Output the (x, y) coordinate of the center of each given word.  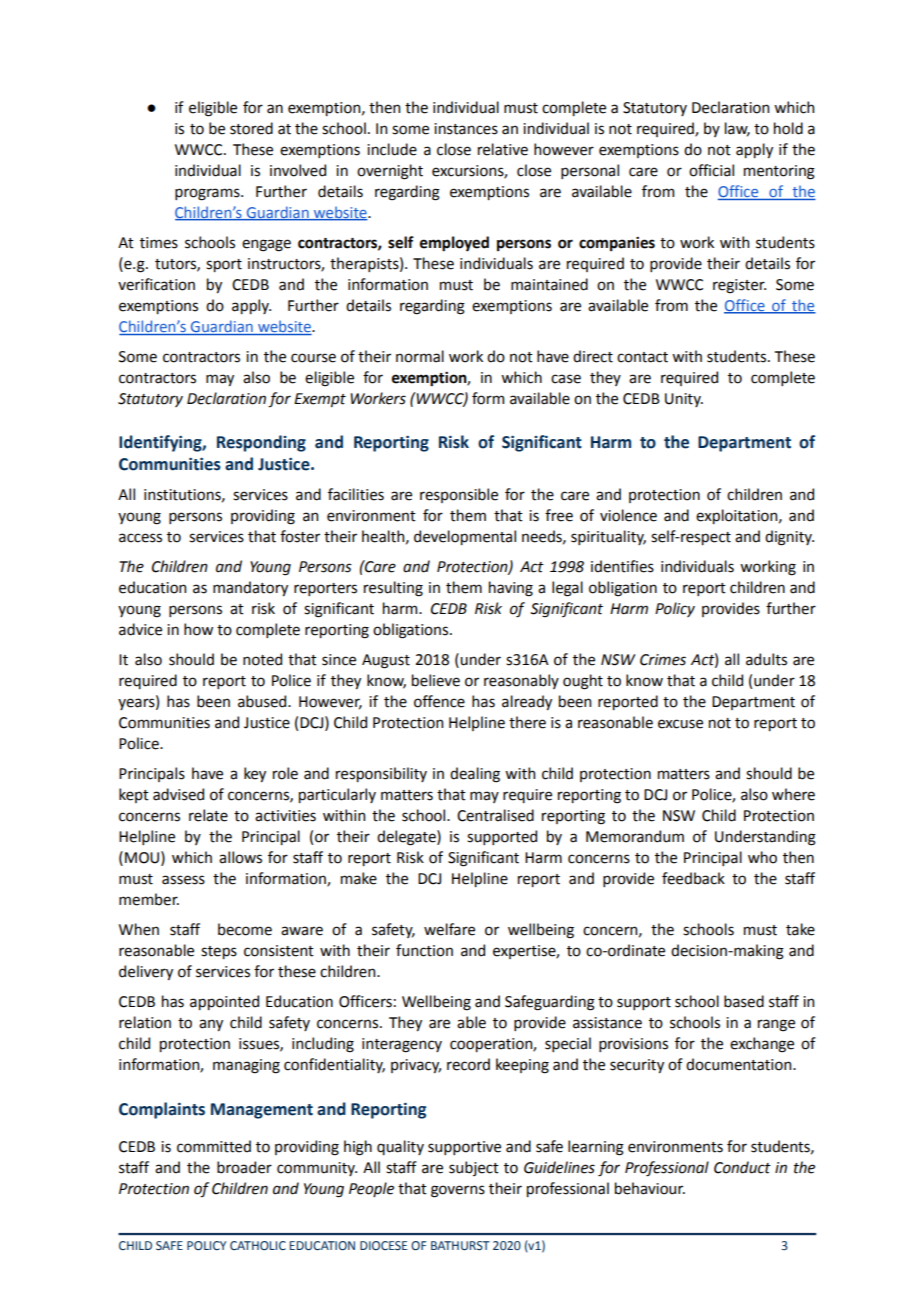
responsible (459, 495)
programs (208, 194)
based (744, 1001)
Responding (261, 443)
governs (458, 1191)
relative (503, 149)
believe (436, 680)
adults (766, 659)
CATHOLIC (258, 1245)
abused (263, 701)
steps (219, 952)
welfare (449, 929)
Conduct (742, 1167)
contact (642, 357)
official (711, 170)
